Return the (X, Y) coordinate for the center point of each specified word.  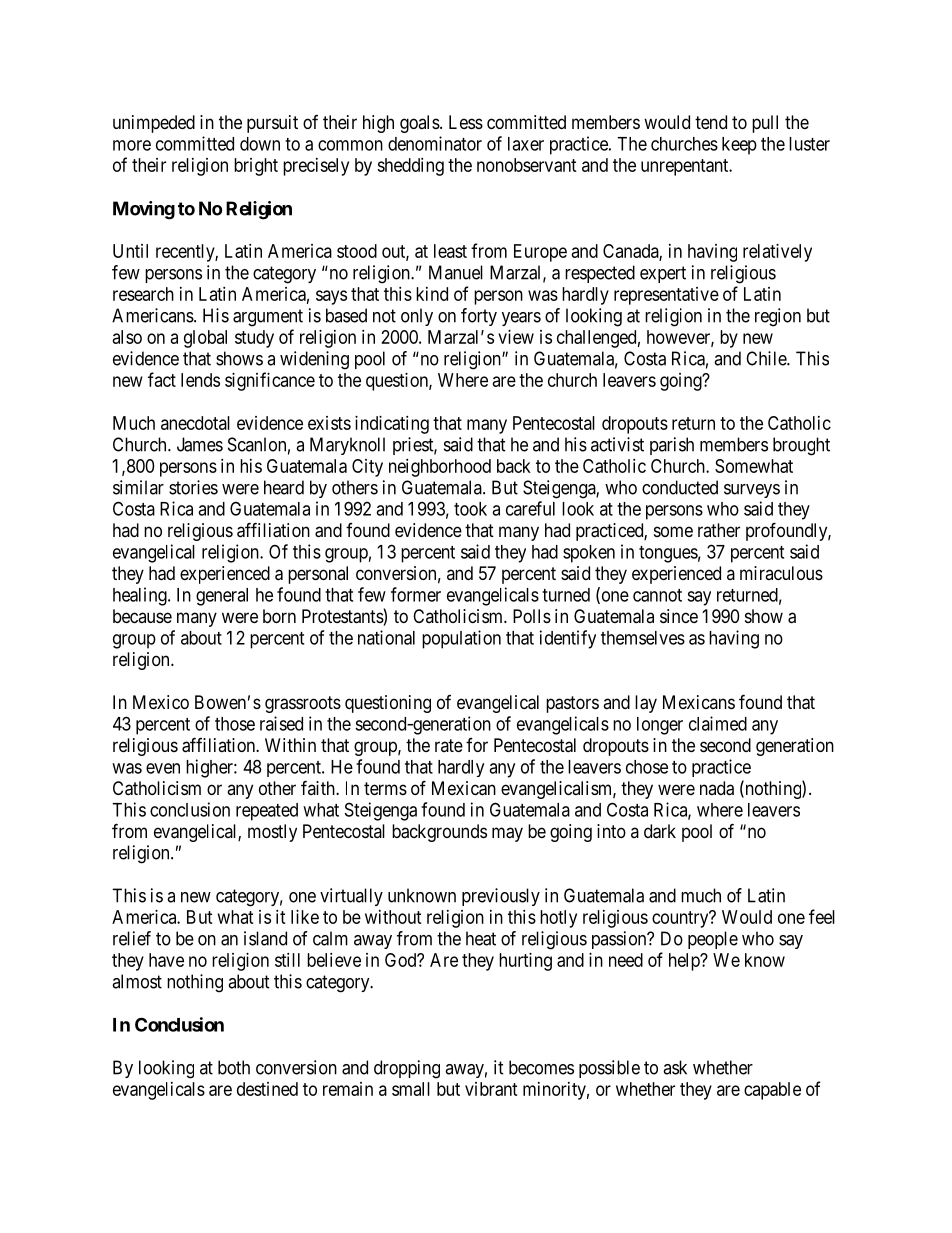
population (461, 639)
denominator (435, 143)
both (234, 1067)
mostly (272, 833)
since (679, 616)
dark (660, 831)
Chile (767, 358)
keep (739, 146)
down (260, 144)
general (222, 597)
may (507, 834)
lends (200, 380)
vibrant (491, 1089)
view (516, 337)
